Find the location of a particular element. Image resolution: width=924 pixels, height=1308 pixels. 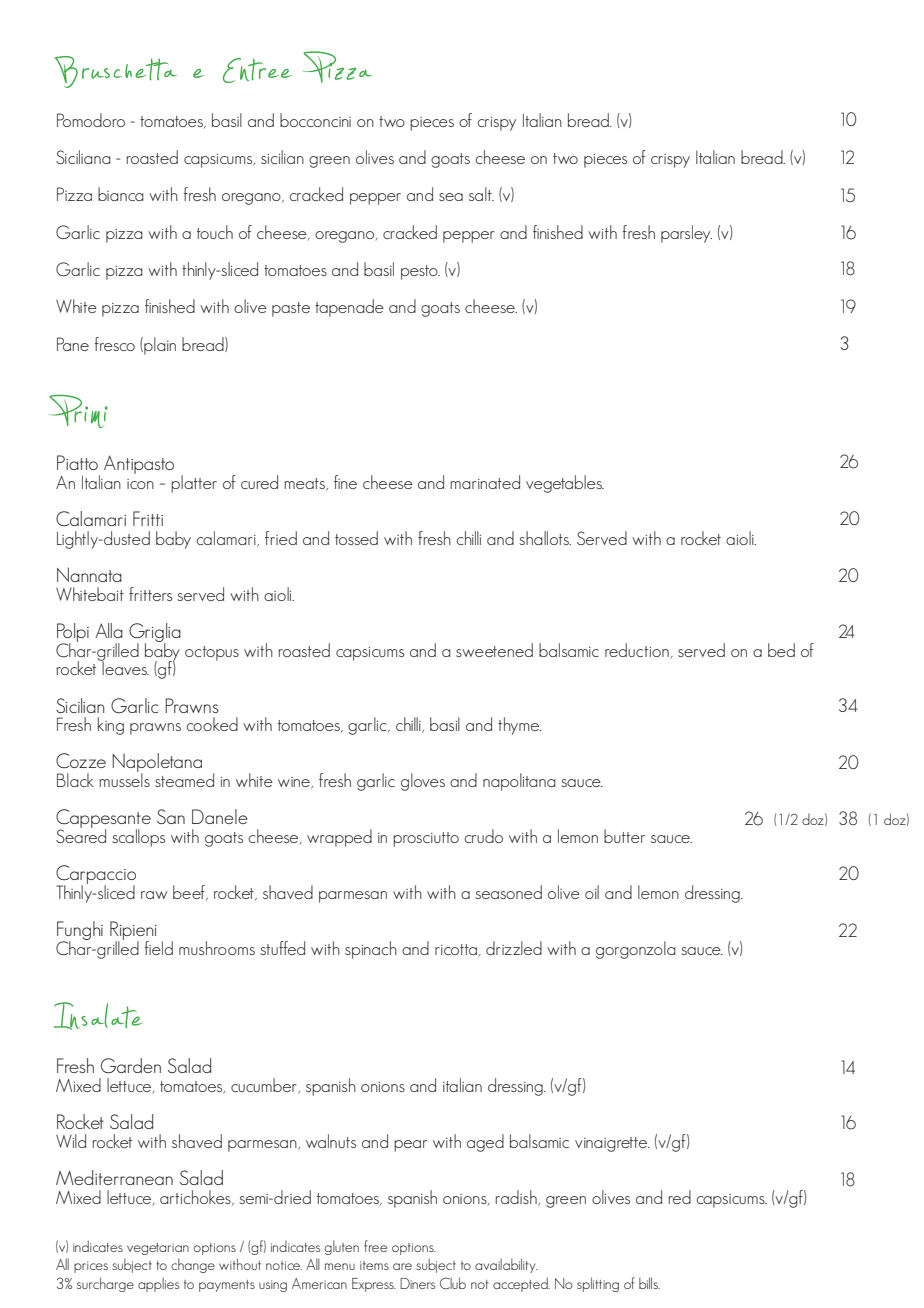

fresco is located at coordinates (115, 344).
